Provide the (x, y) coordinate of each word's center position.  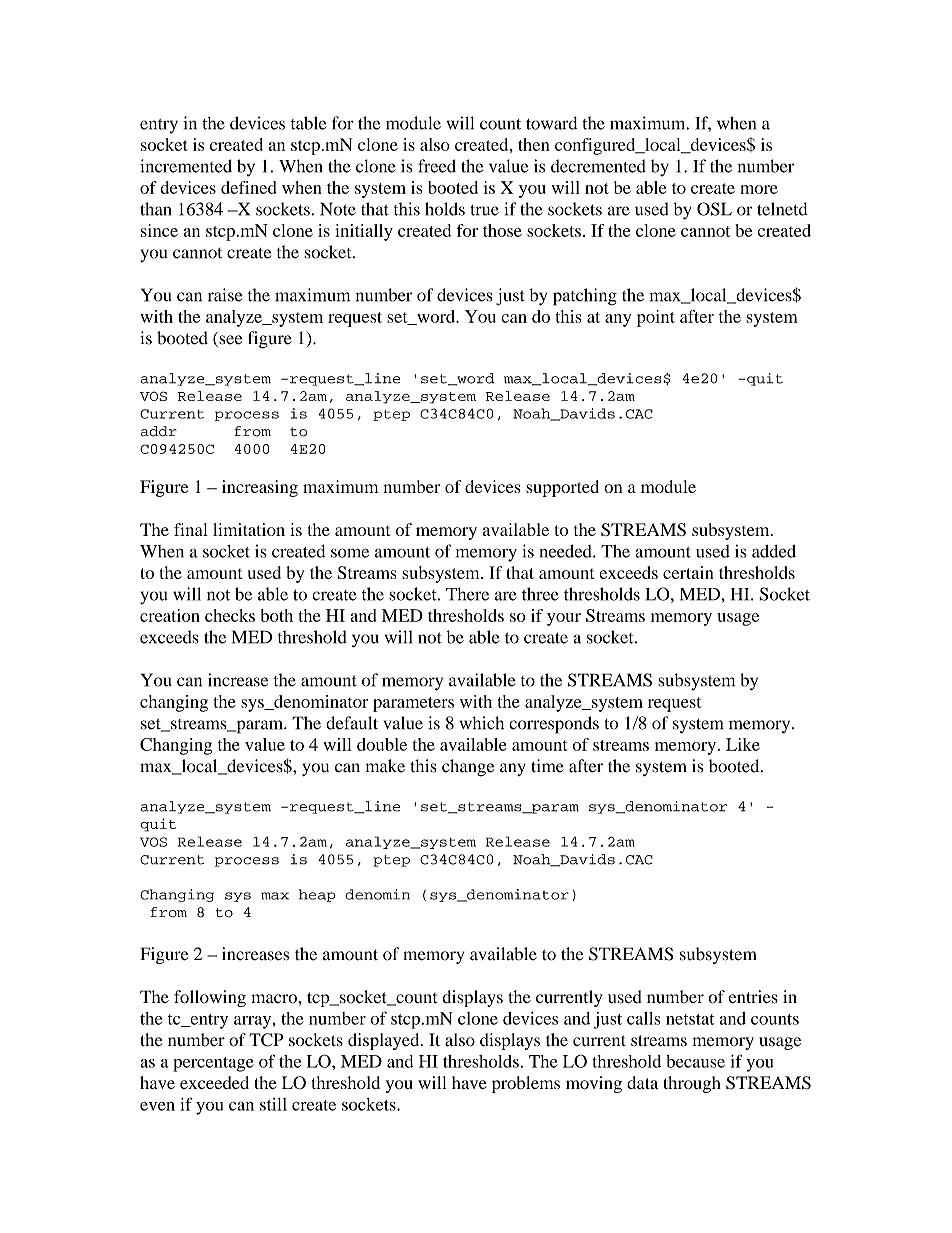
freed (437, 166)
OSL (714, 209)
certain (688, 572)
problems (526, 1084)
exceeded (214, 1082)
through (692, 1084)
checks (230, 615)
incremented (186, 166)
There (467, 594)
